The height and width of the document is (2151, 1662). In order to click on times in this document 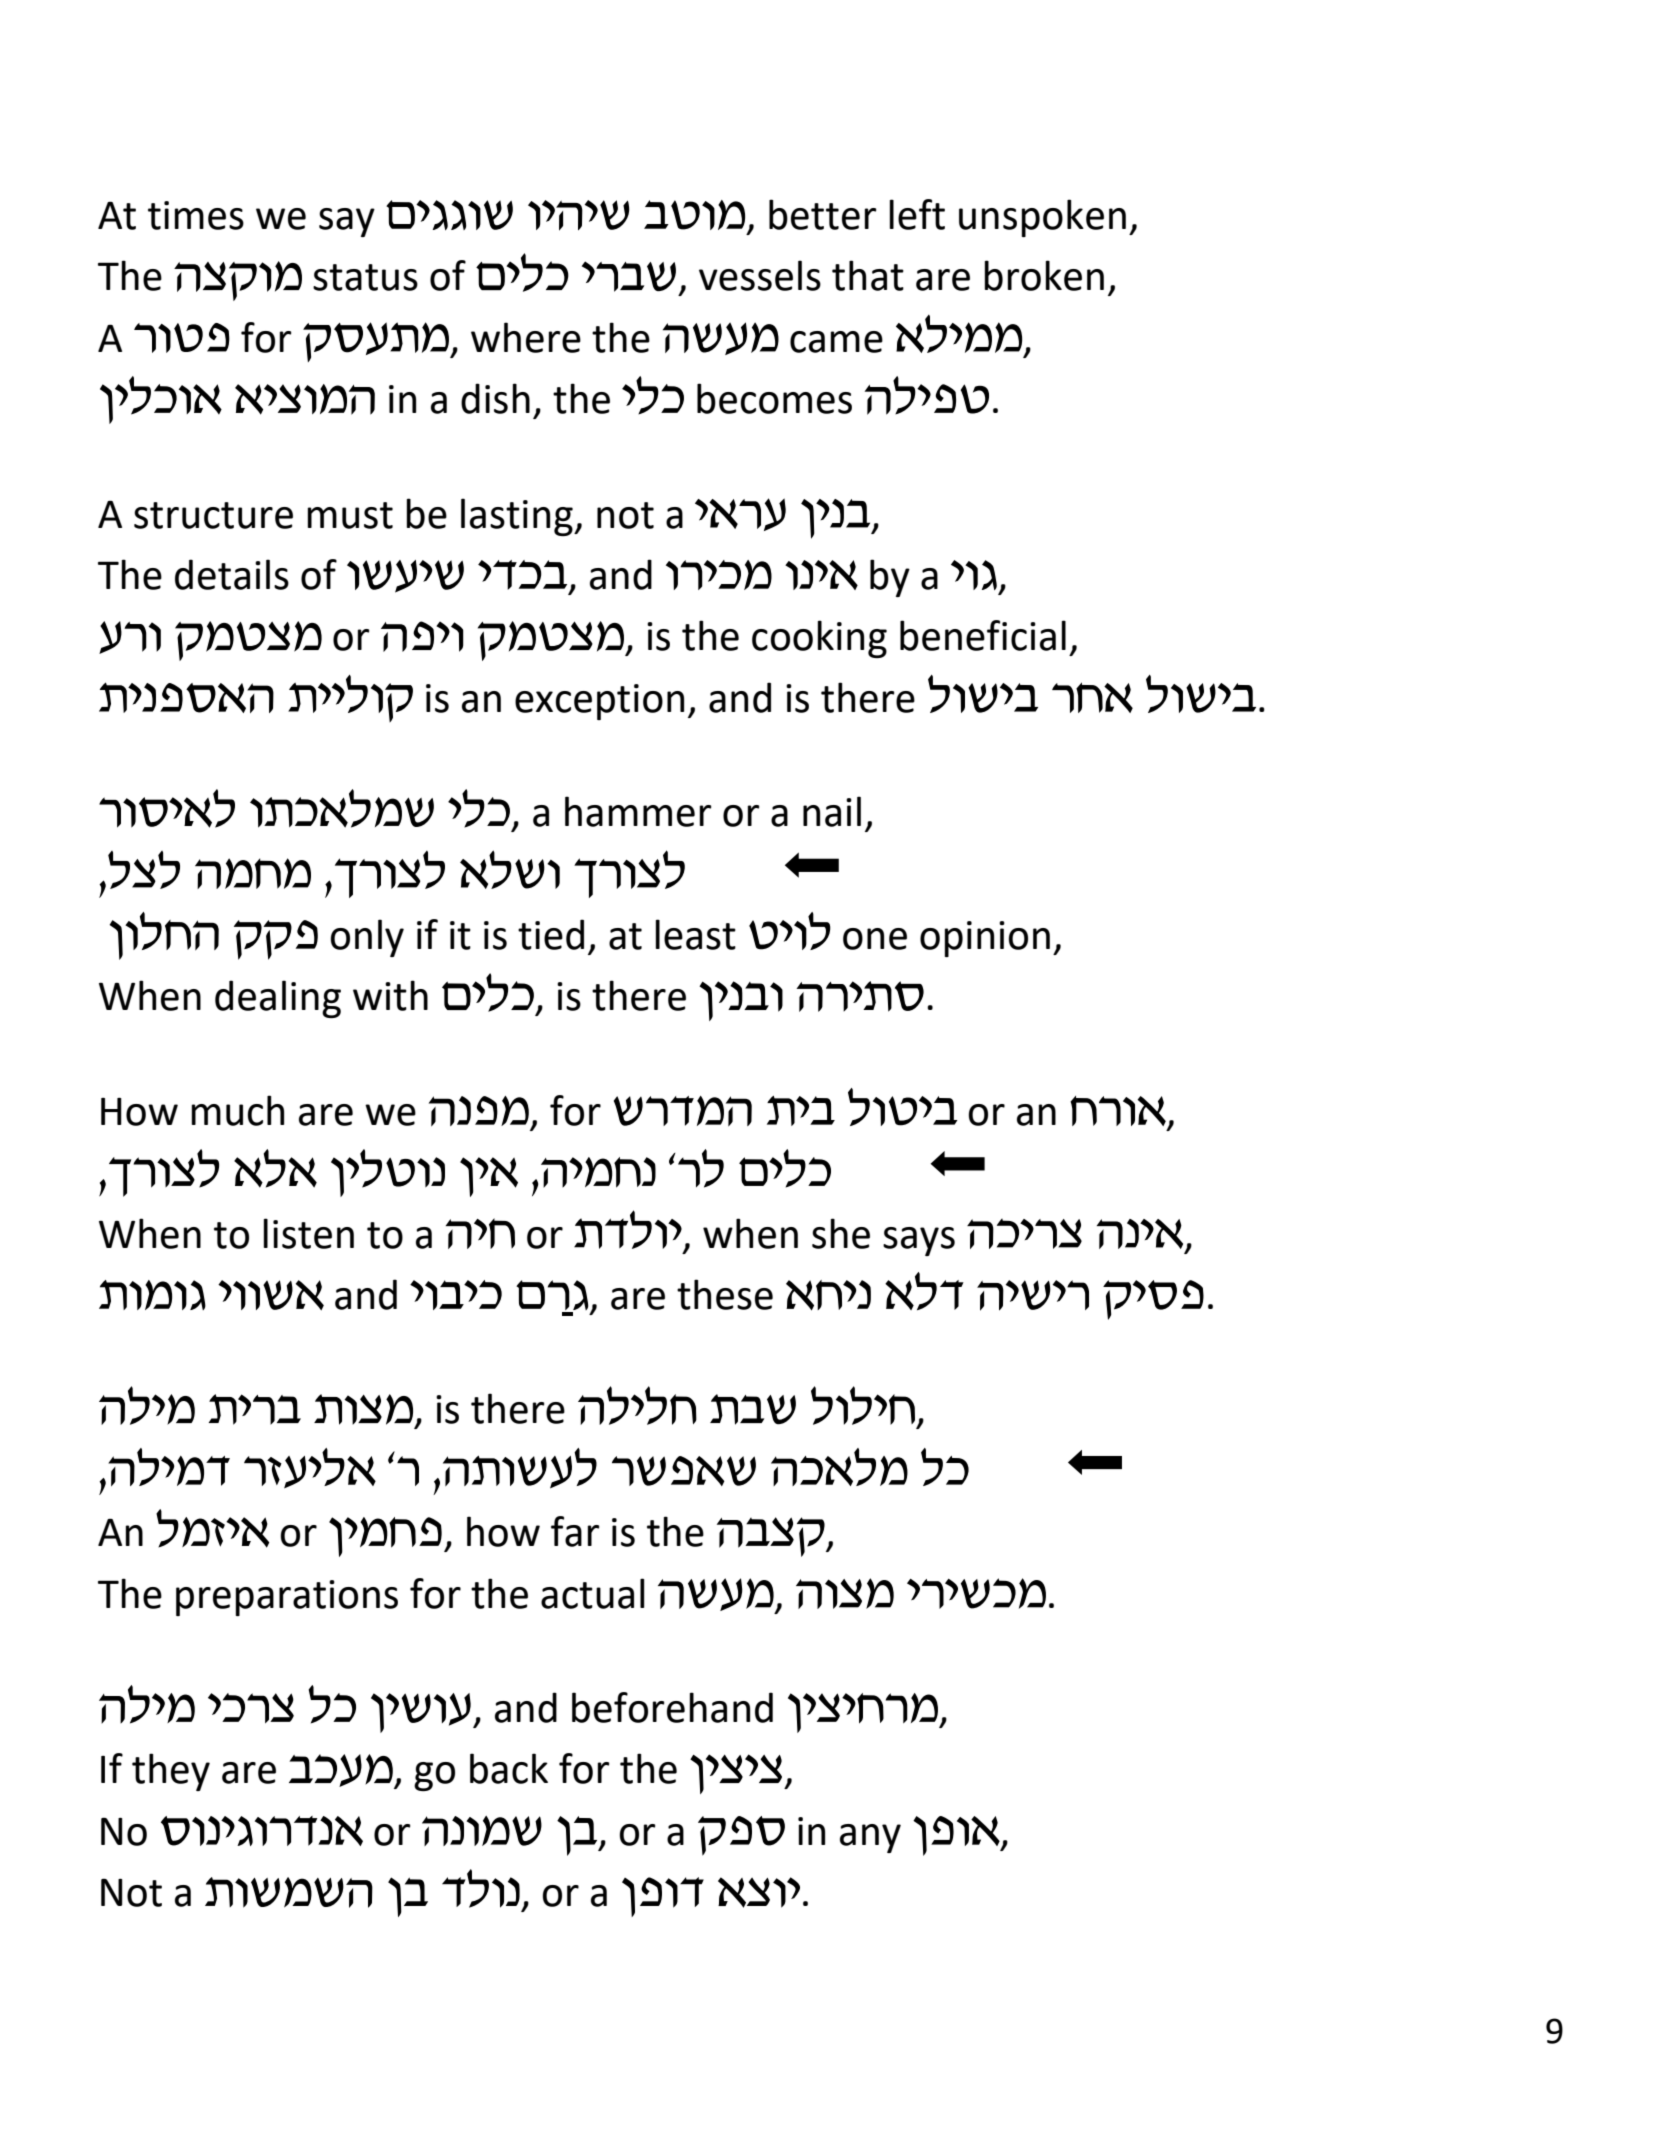, I will do `click(196, 215)`.
